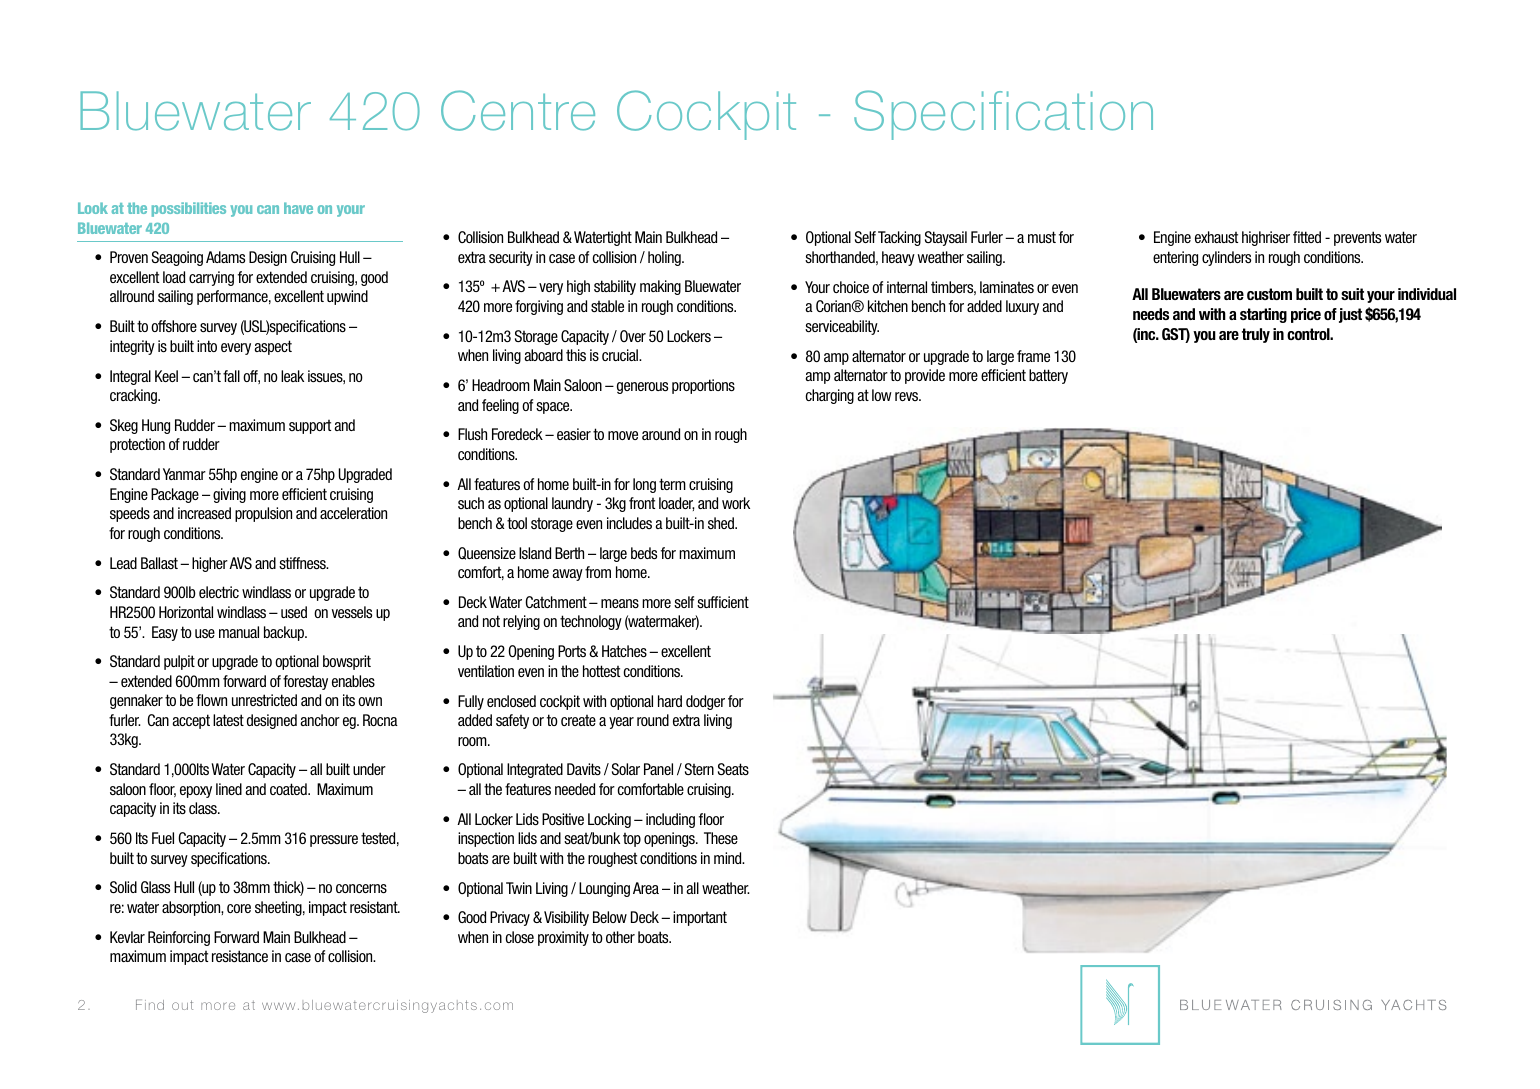  I want to click on core, so click(239, 908).
